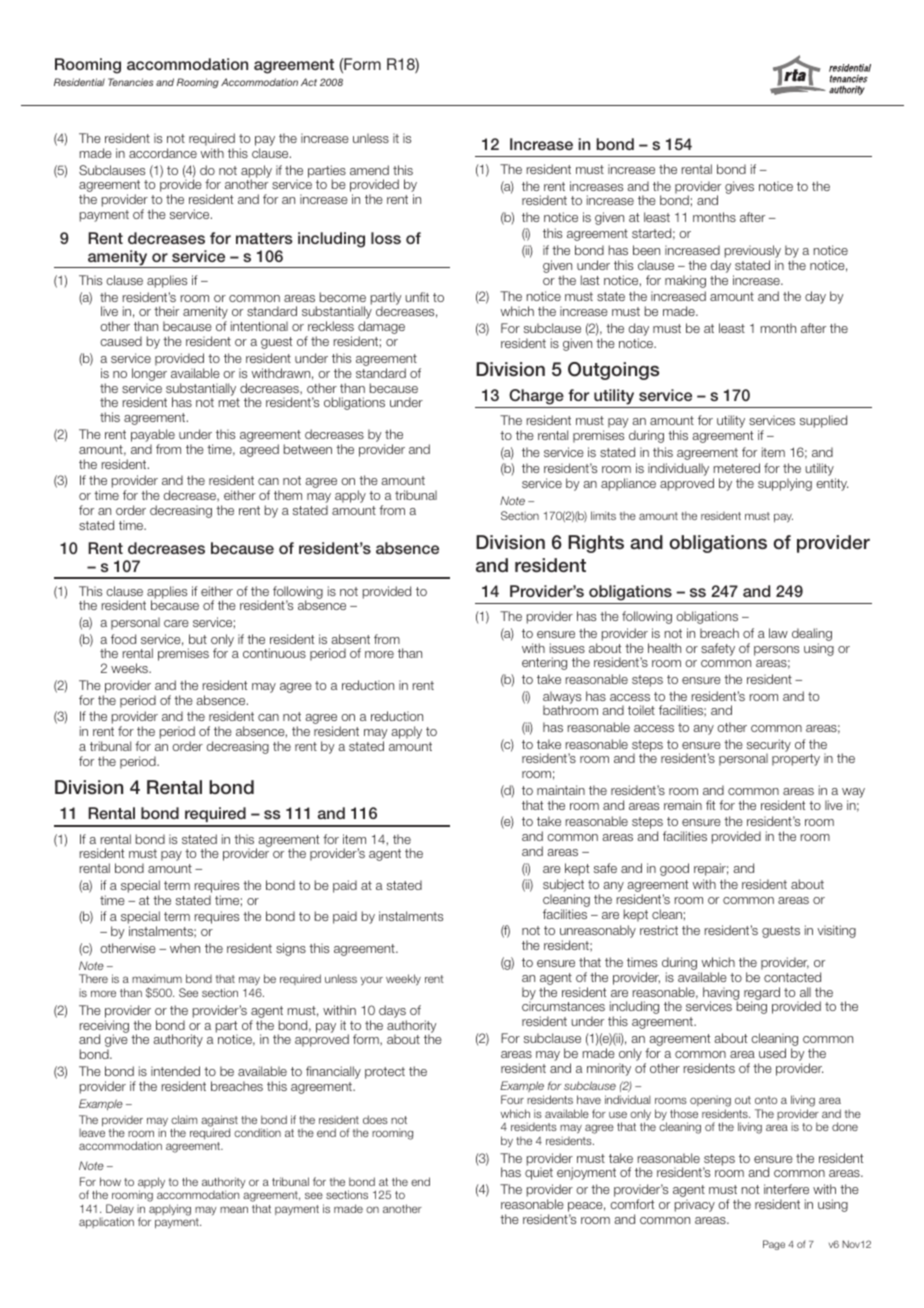 The height and width of the document is (1308, 924). I want to click on weekly, so click(403, 980).
